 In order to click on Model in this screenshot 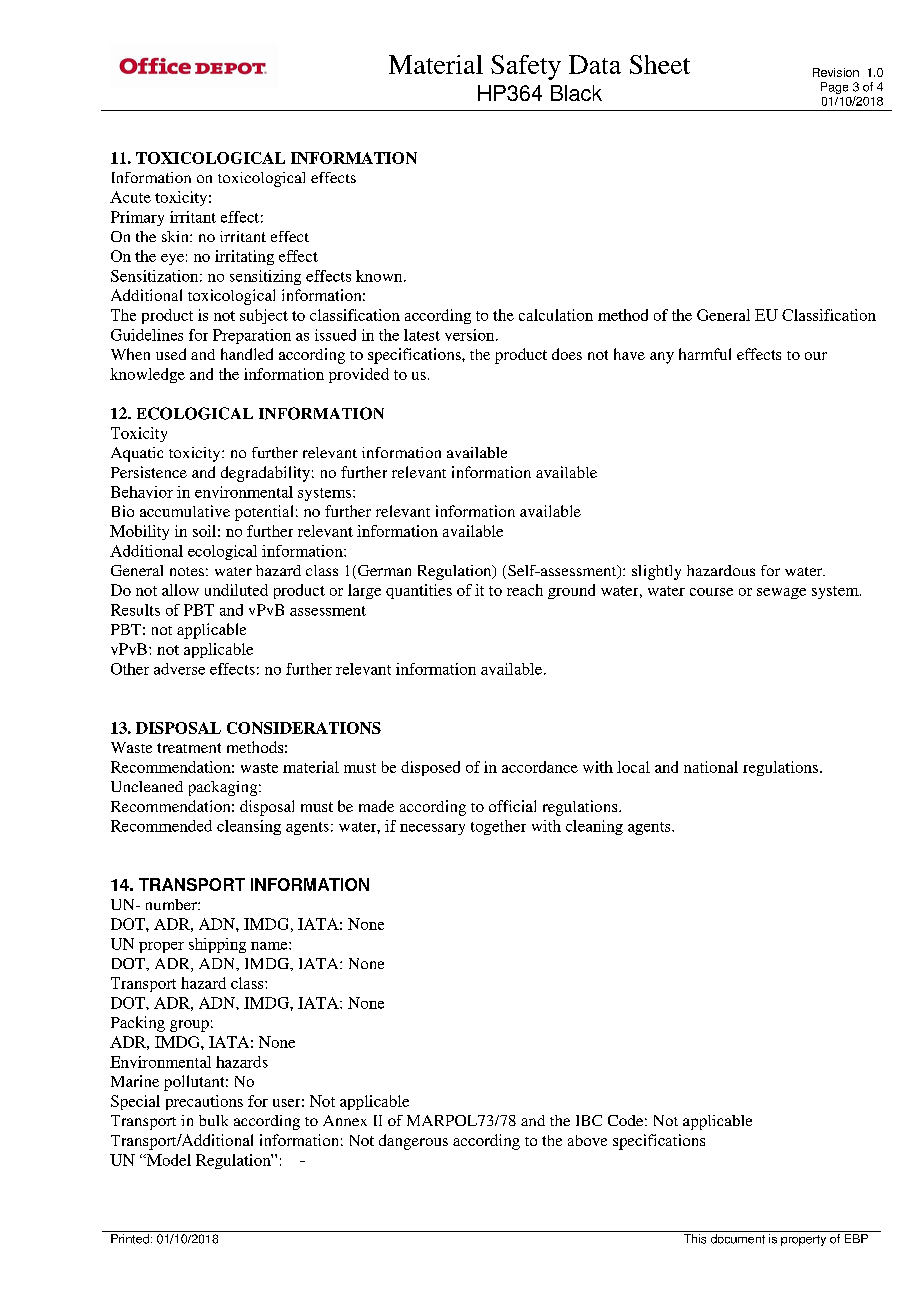, I will do `click(167, 1160)`.
